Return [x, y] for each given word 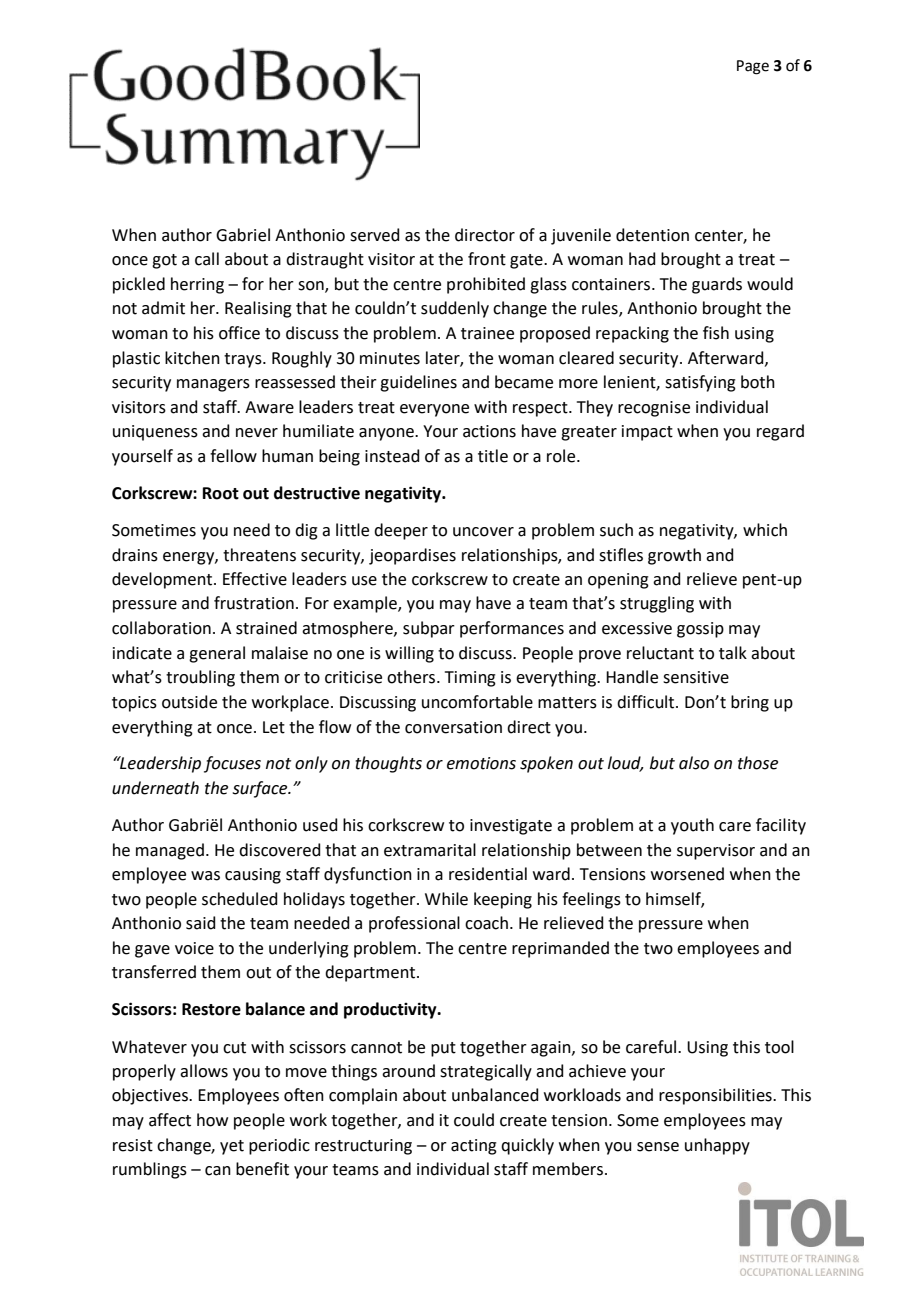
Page [753, 67]
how [212, 1120]
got [164, 261]
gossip [700, 630]
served [375, 235]
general [217, 654]
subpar [429, 629]
